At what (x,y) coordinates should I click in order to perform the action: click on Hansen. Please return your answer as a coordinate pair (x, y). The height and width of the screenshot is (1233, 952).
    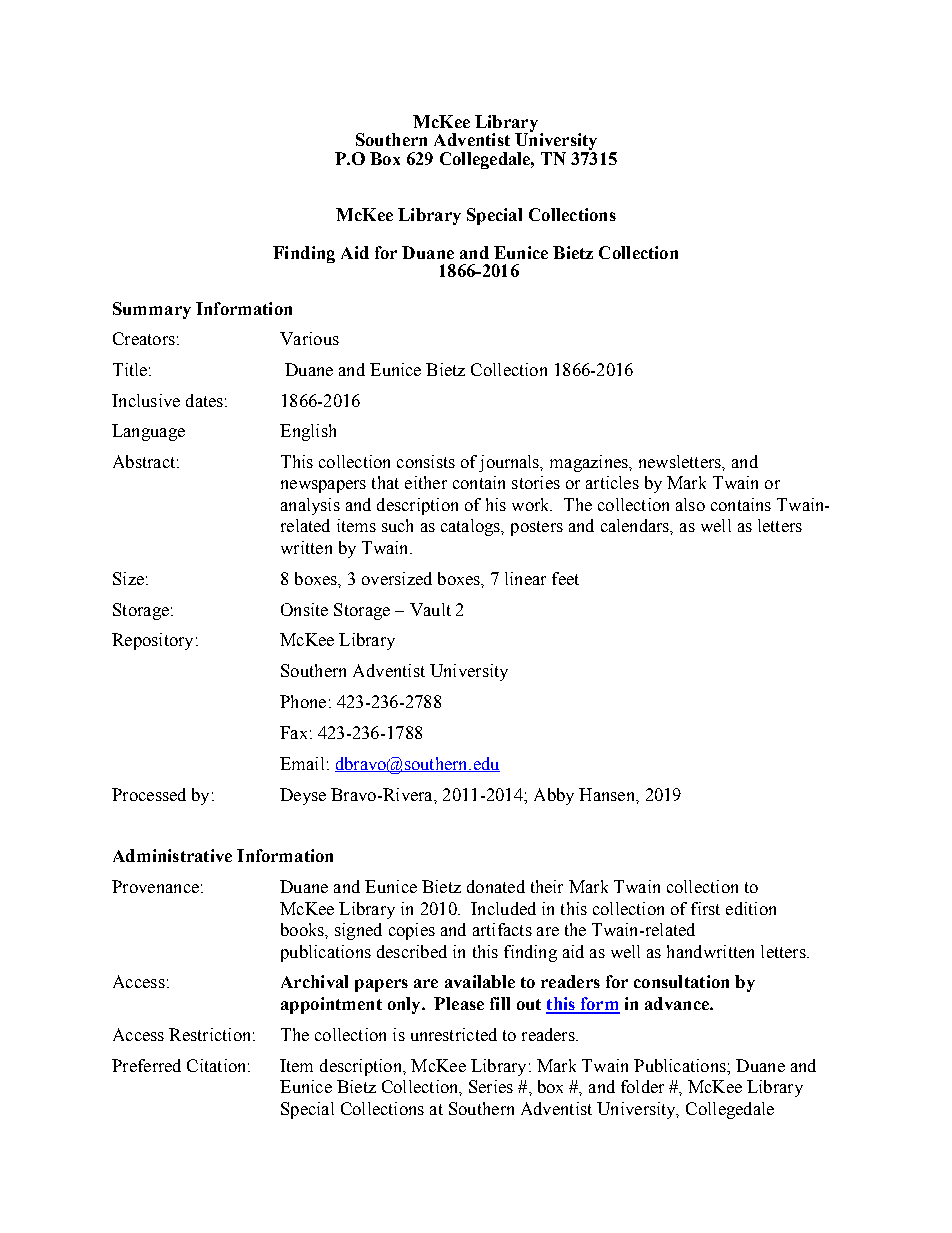
    Looking at the image, I should click on (608, 794).
